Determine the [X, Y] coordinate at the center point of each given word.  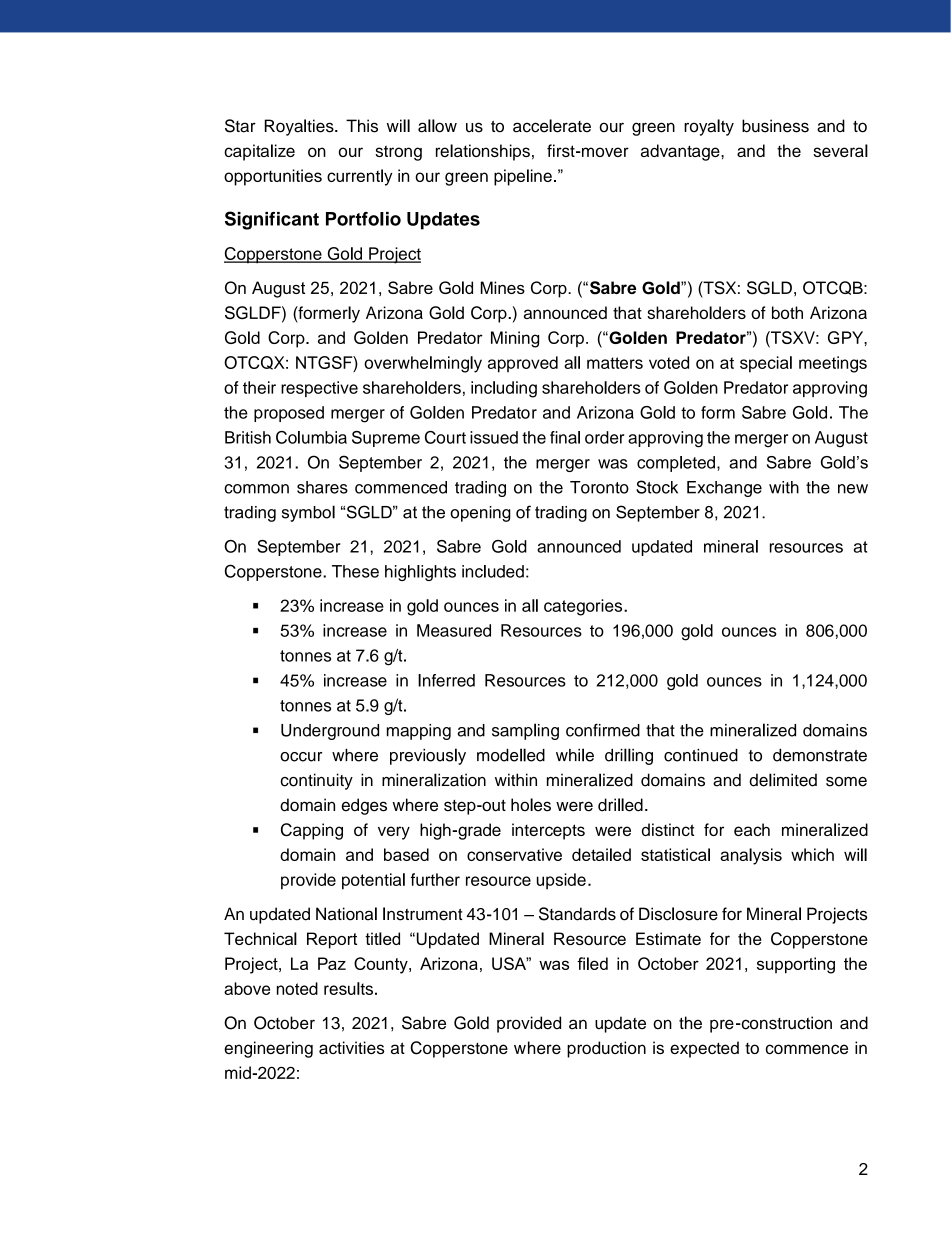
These [355, 571]
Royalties [300, 127]
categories [584, 607]
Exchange [724, 489]
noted [297, 988]
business [775, 126]
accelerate [552, 126]
